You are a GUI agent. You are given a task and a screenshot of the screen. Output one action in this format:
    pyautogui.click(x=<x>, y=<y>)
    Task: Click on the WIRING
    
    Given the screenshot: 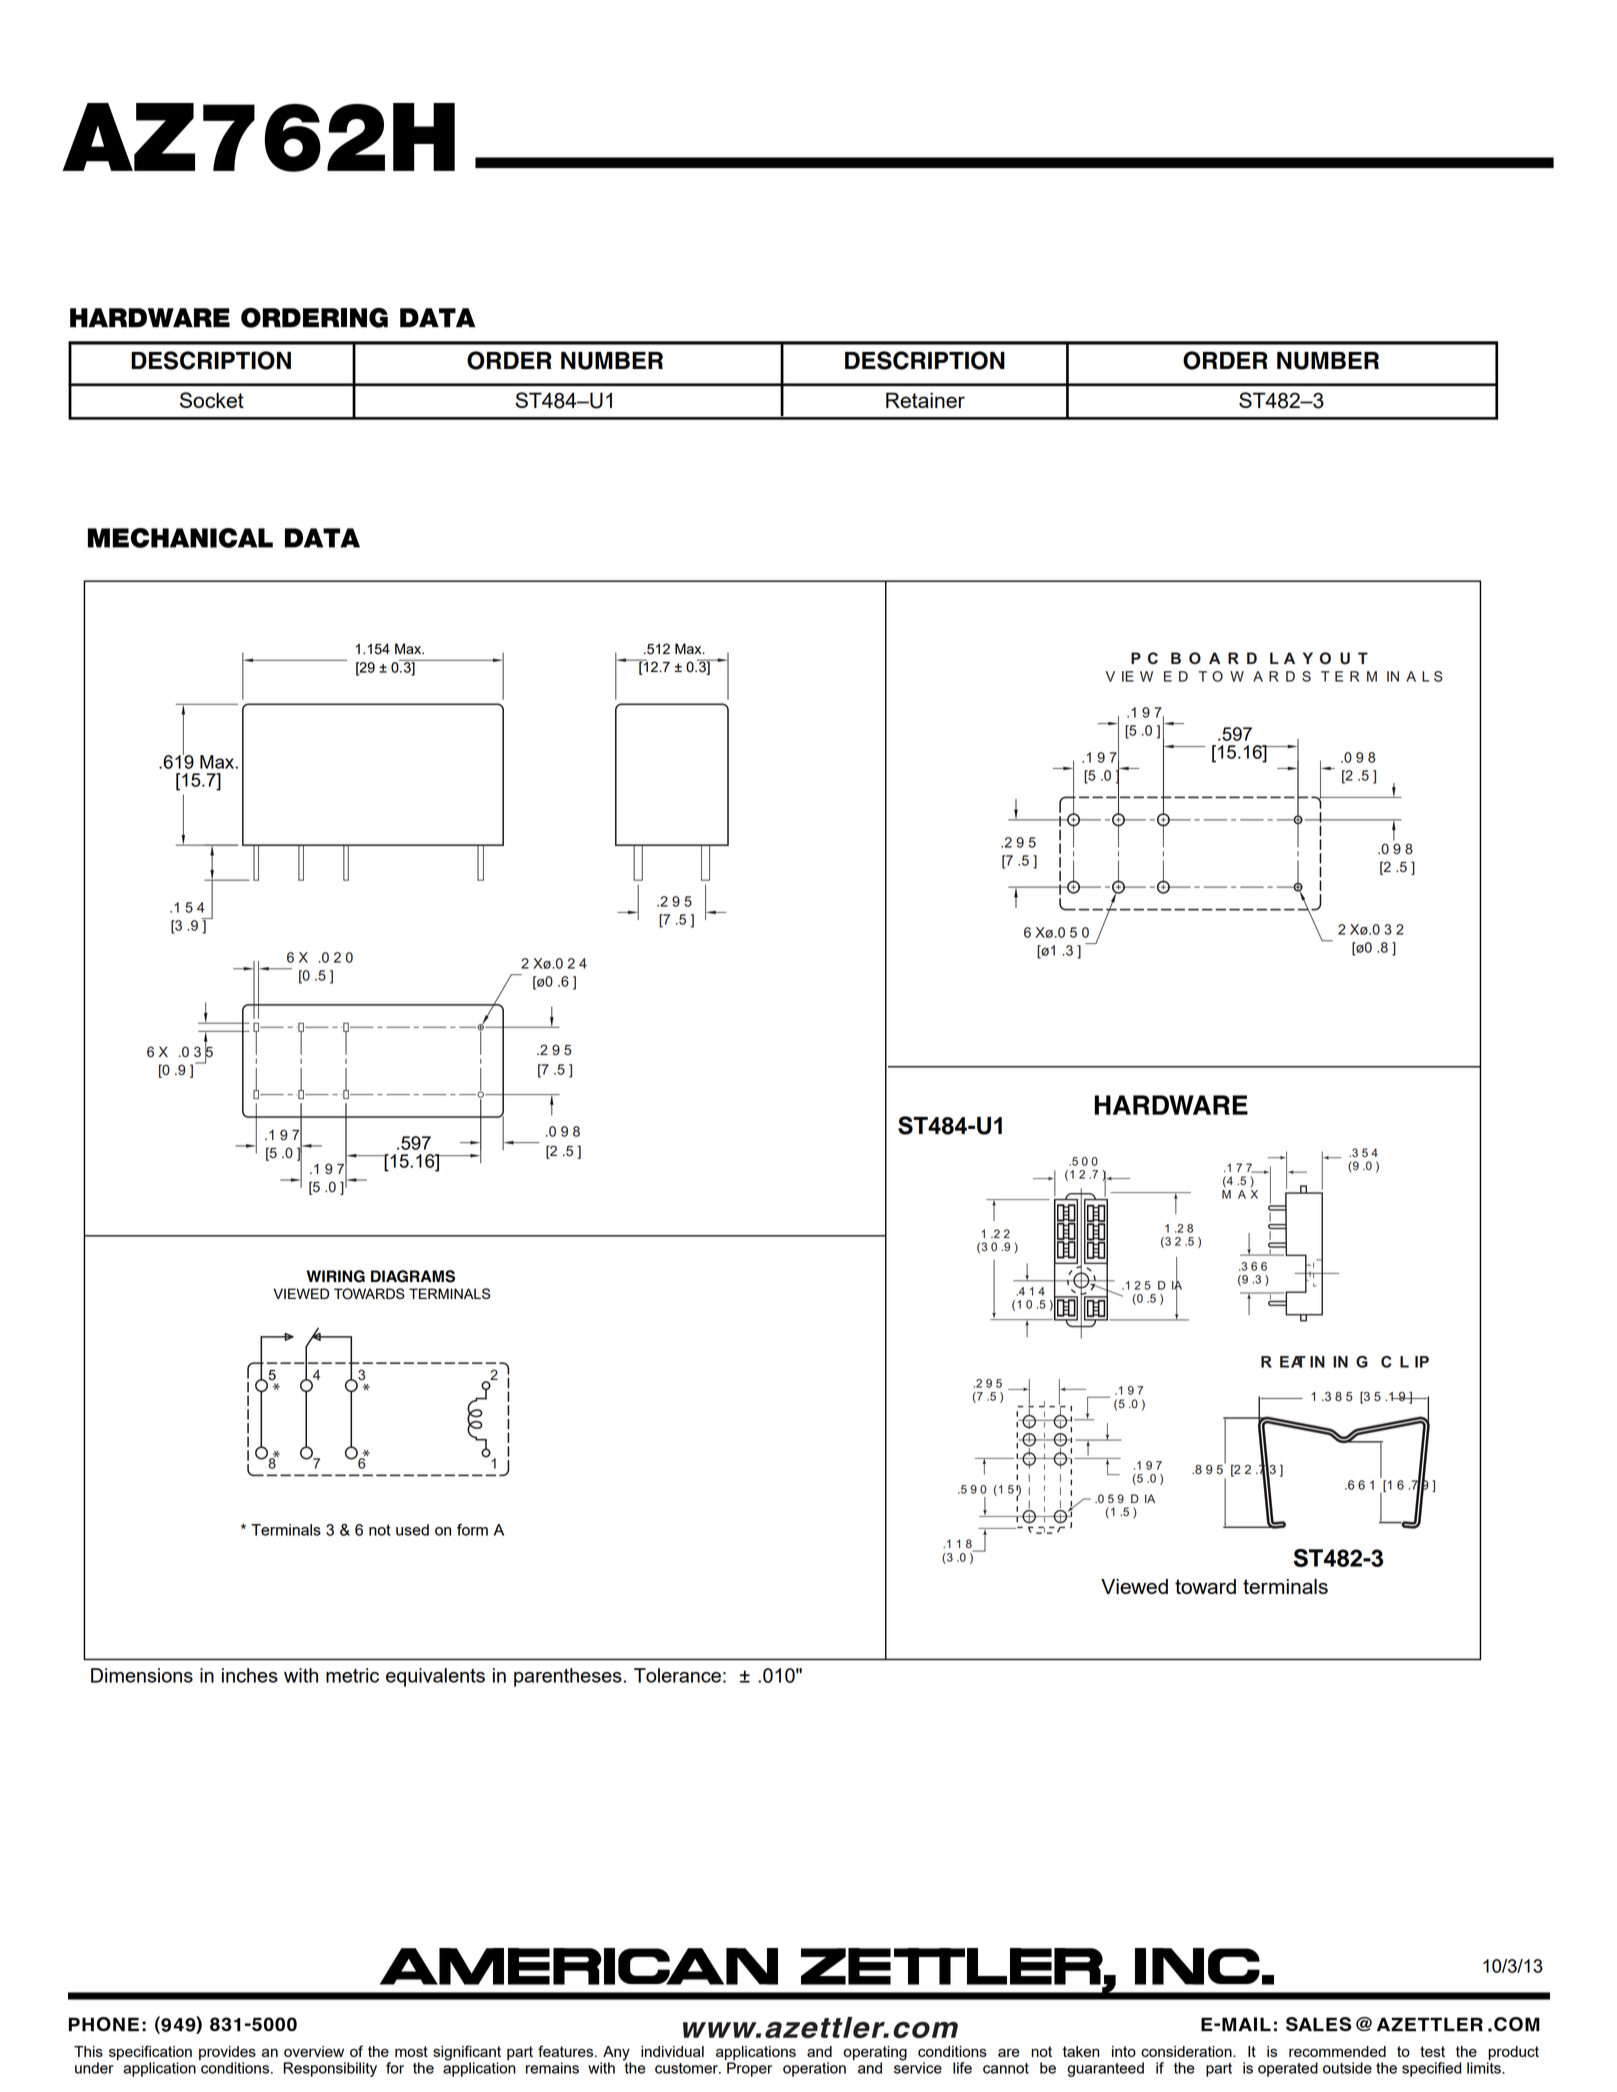 What is the action you would take?
    pyautogui.click(x=335, y=1276)
